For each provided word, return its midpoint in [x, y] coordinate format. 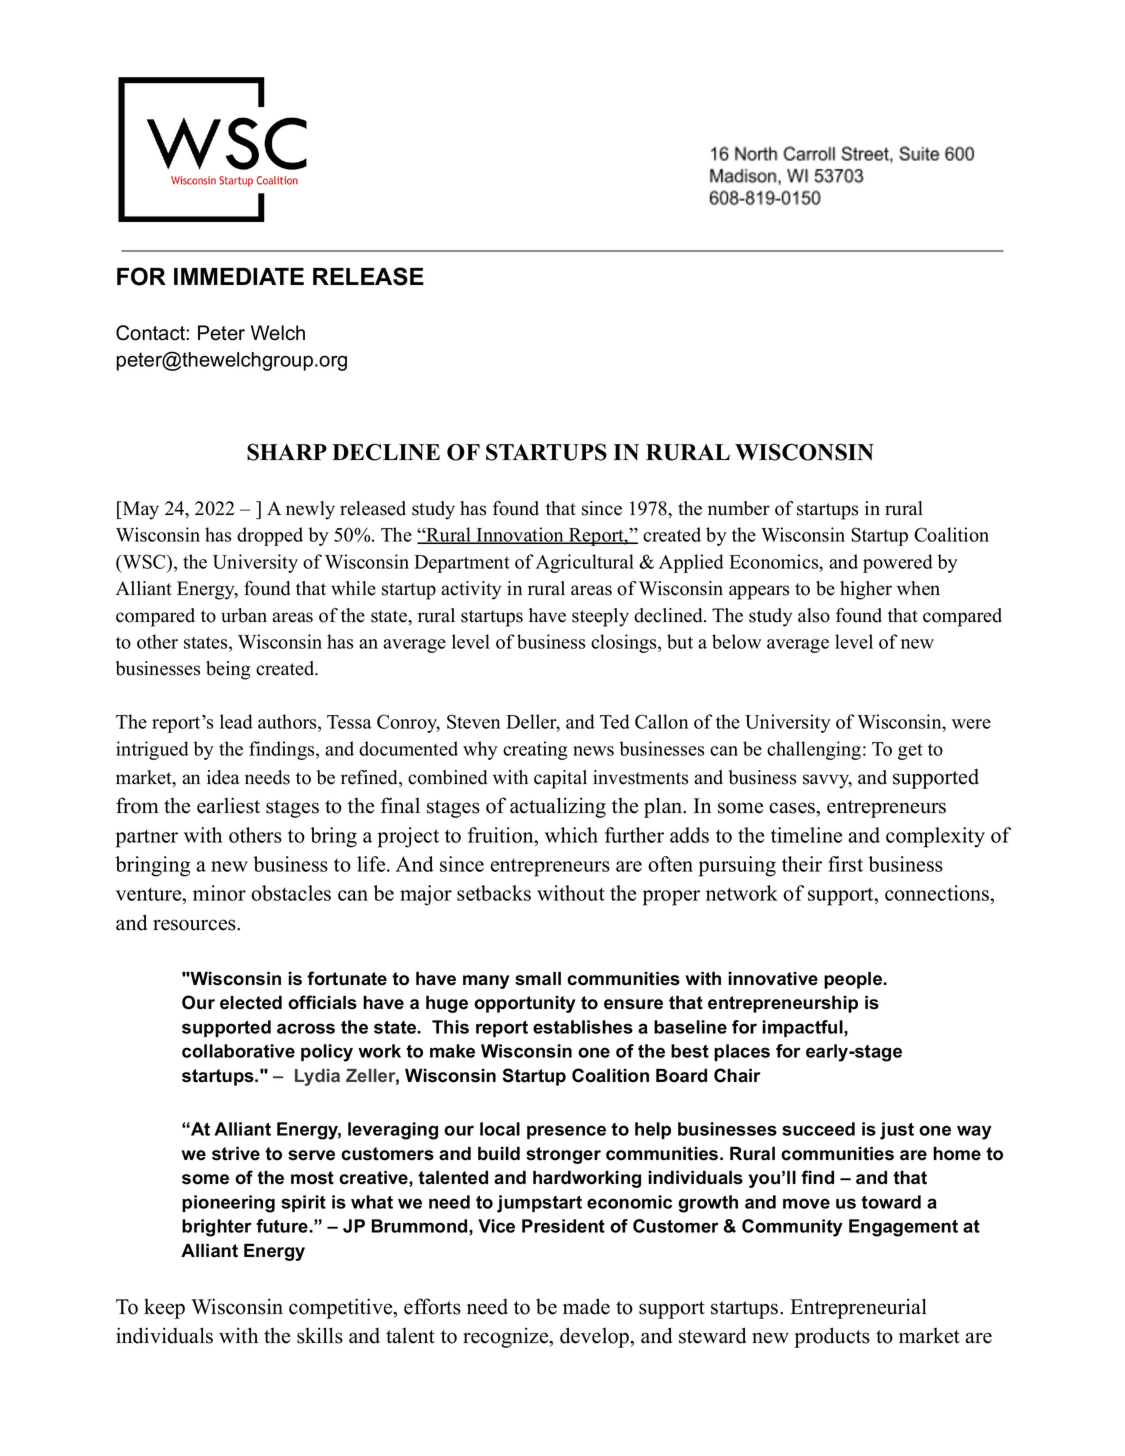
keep [164, 1308]
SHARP [287, 452]
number [739, 508]
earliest [228, 805]
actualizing [558, 807]
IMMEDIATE [239, 276]
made [586, 1306]
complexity [935, 837]
